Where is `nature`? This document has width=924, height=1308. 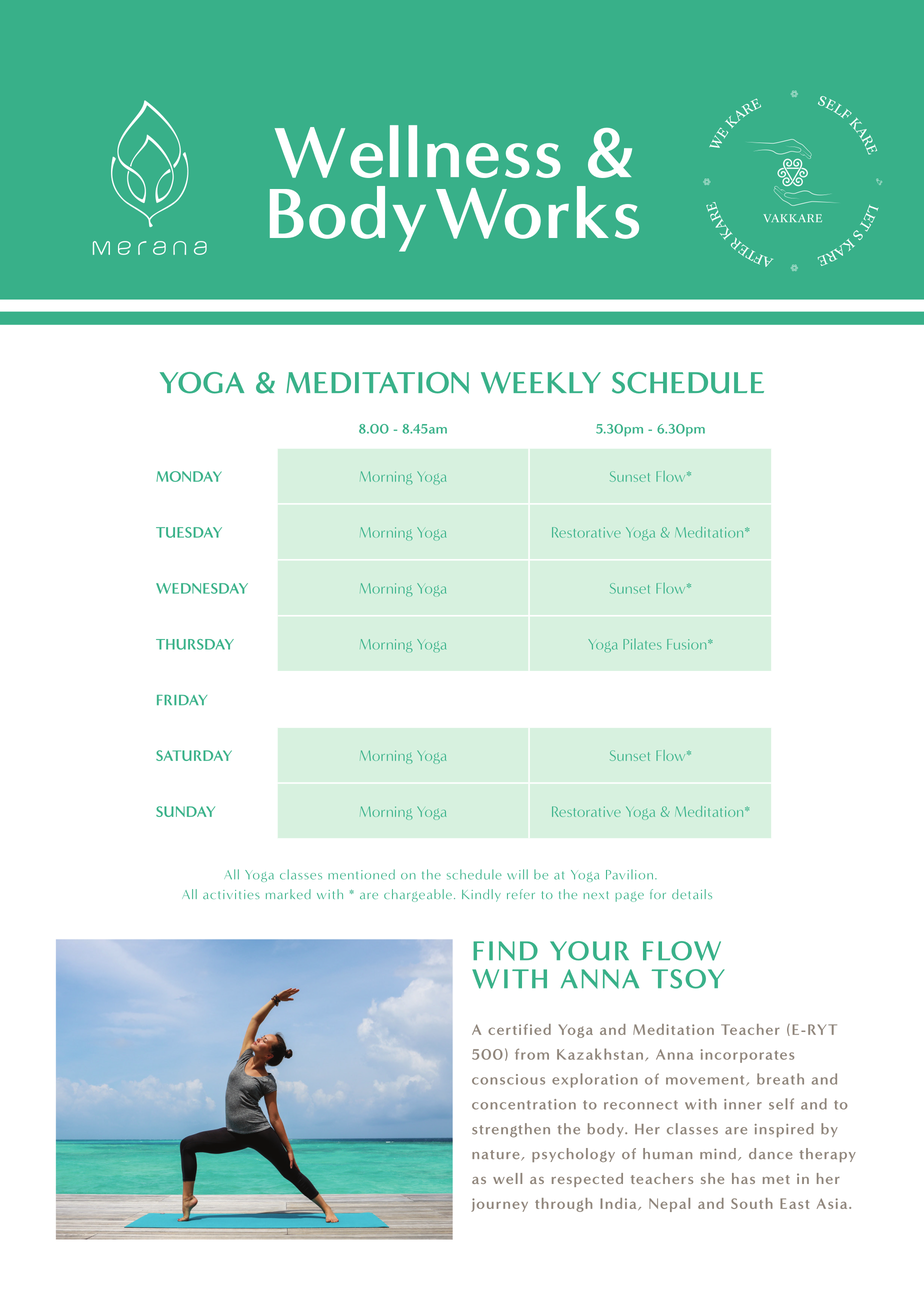
nature is located at coordinates (497, 1155).
